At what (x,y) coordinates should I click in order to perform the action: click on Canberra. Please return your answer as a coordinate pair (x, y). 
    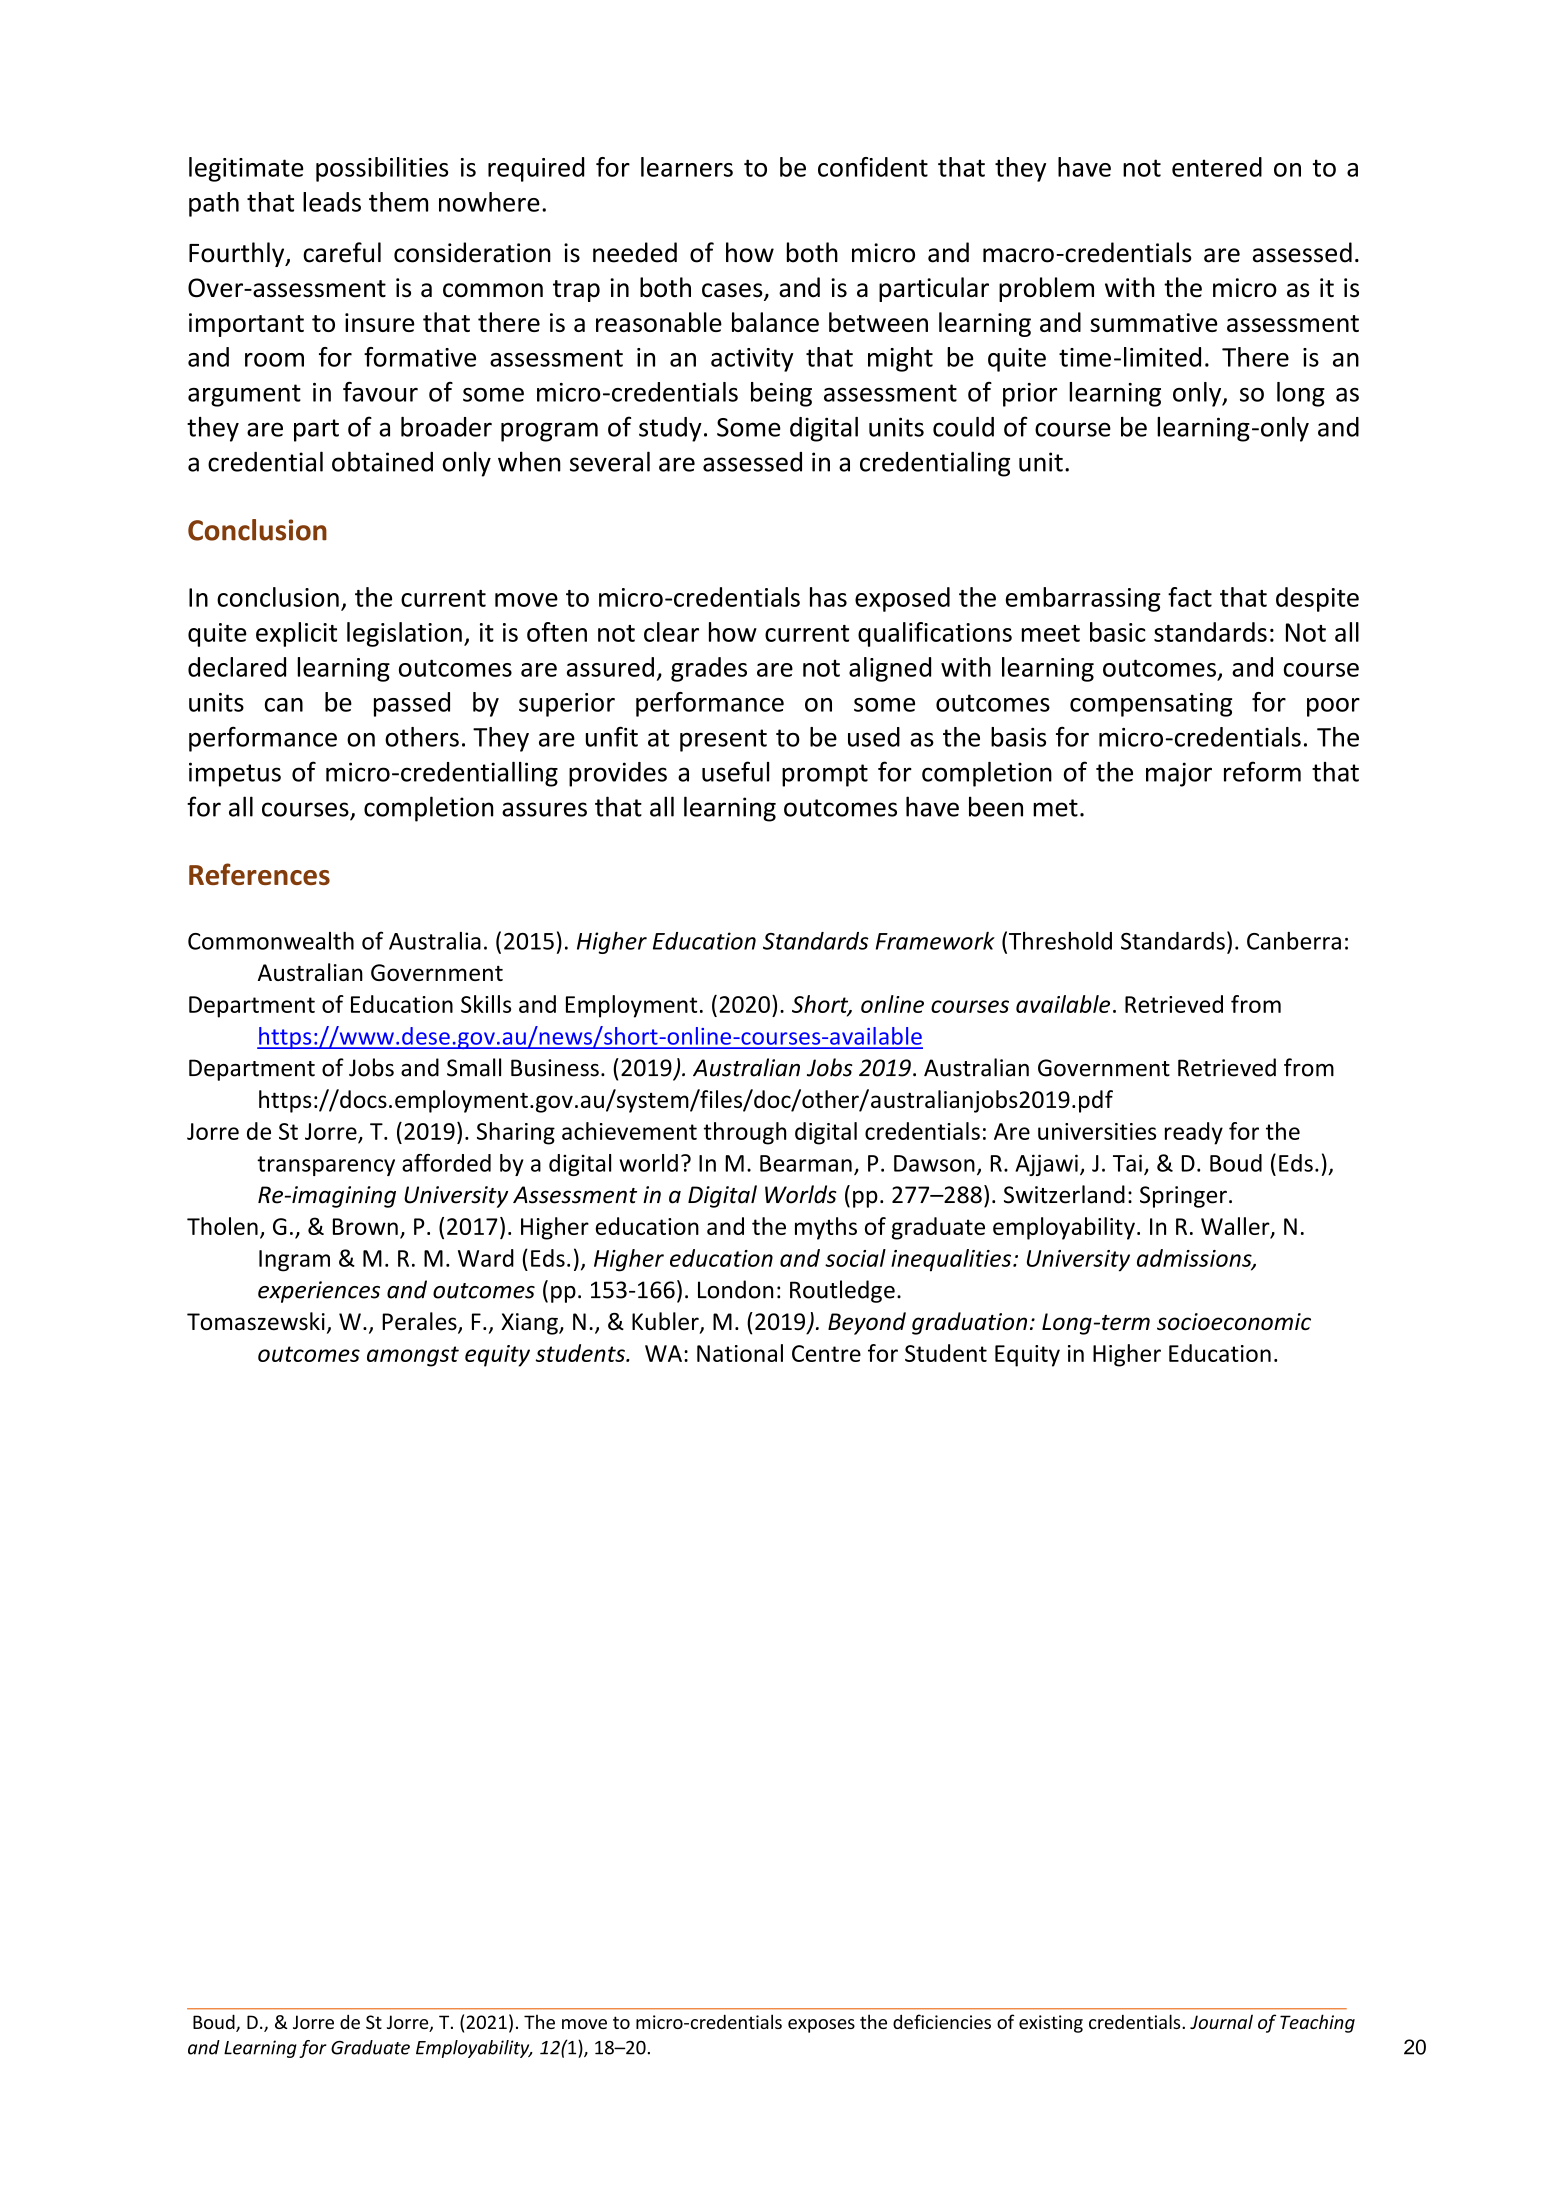
    Looking at the image, I should click on (1294, 941).
